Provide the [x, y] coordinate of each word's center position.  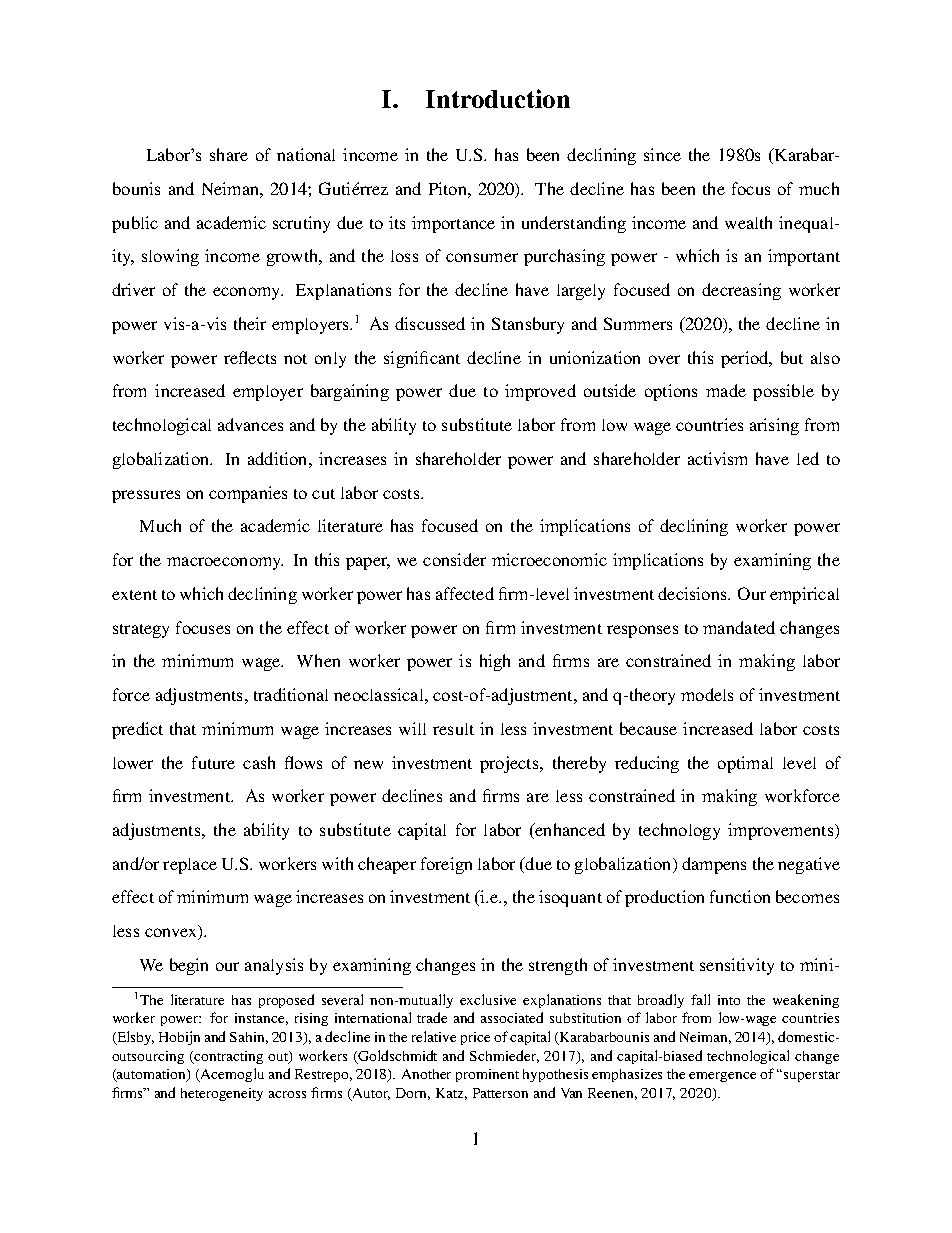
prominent [487, 1075]
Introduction [498, 98]
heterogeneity [222, 1094]
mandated [739, 627]
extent [134, 595]
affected [465, 593]
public [135, 224]
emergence [722, 1077]
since [662, 154]
